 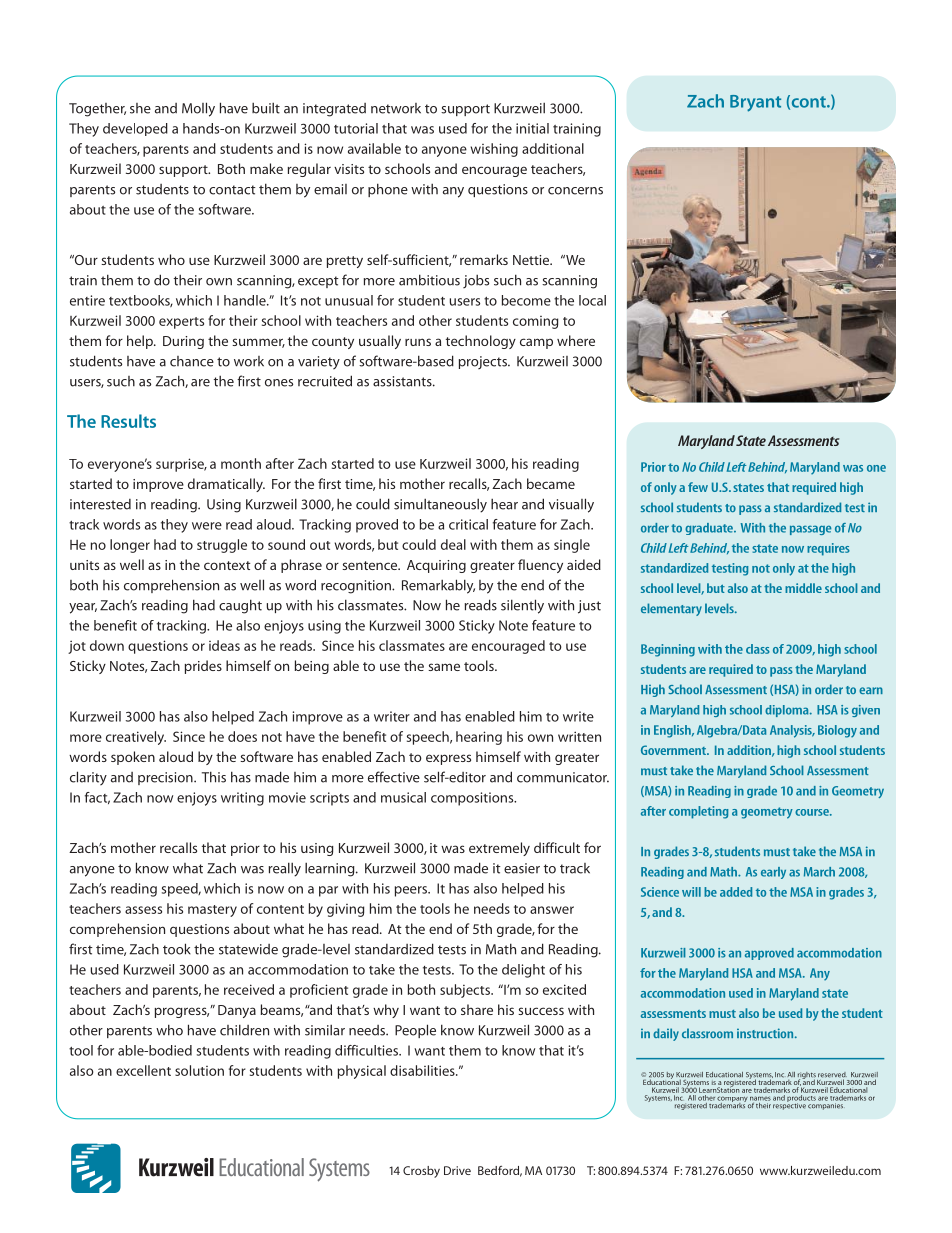 I want to click on During, so click(x=183, y=342).
